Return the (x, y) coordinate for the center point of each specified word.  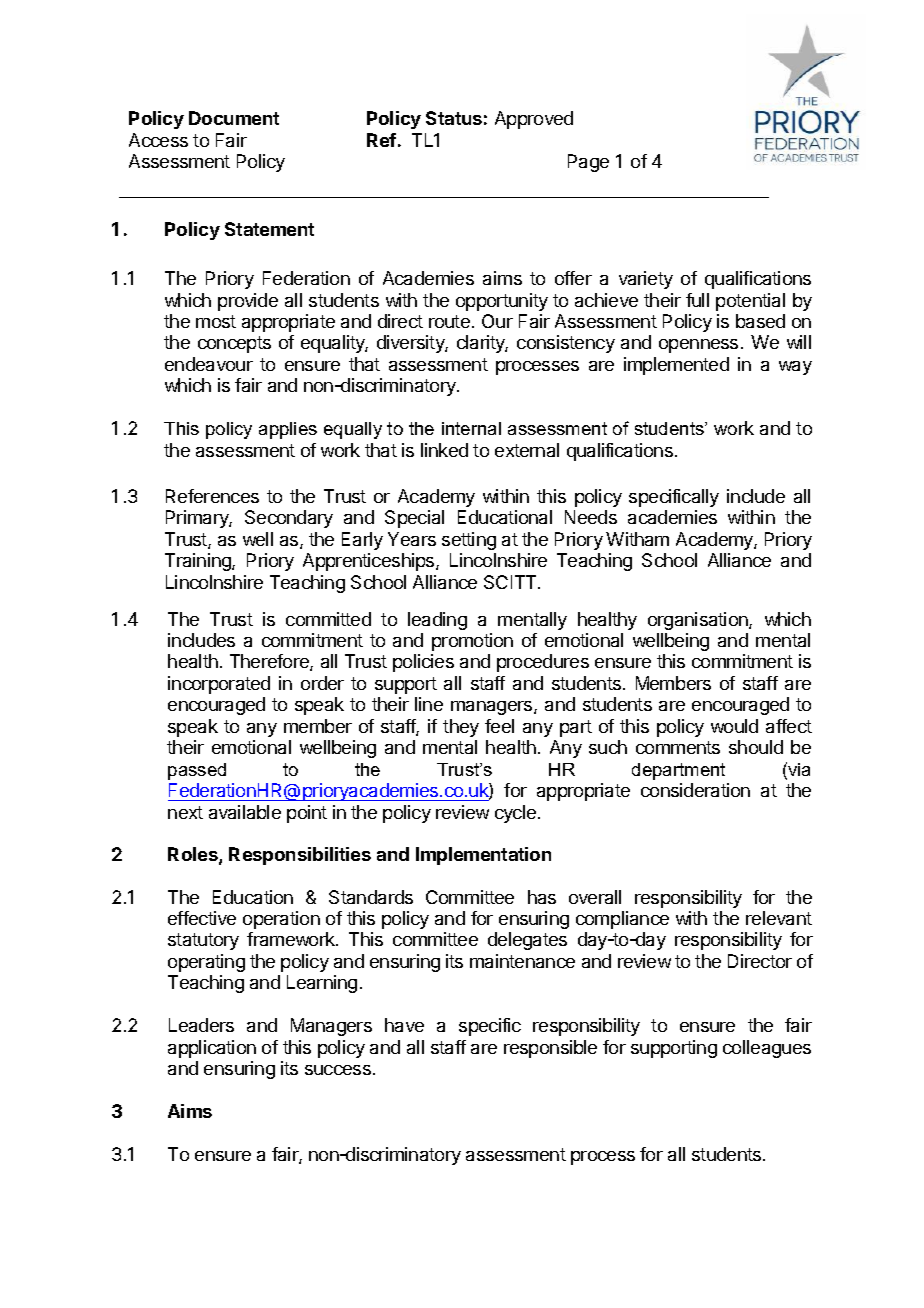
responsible (550, 1049)
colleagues (767, 1049)
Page (588, 163)
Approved (534, 120)
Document (234, 118)
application (212, 1049)
